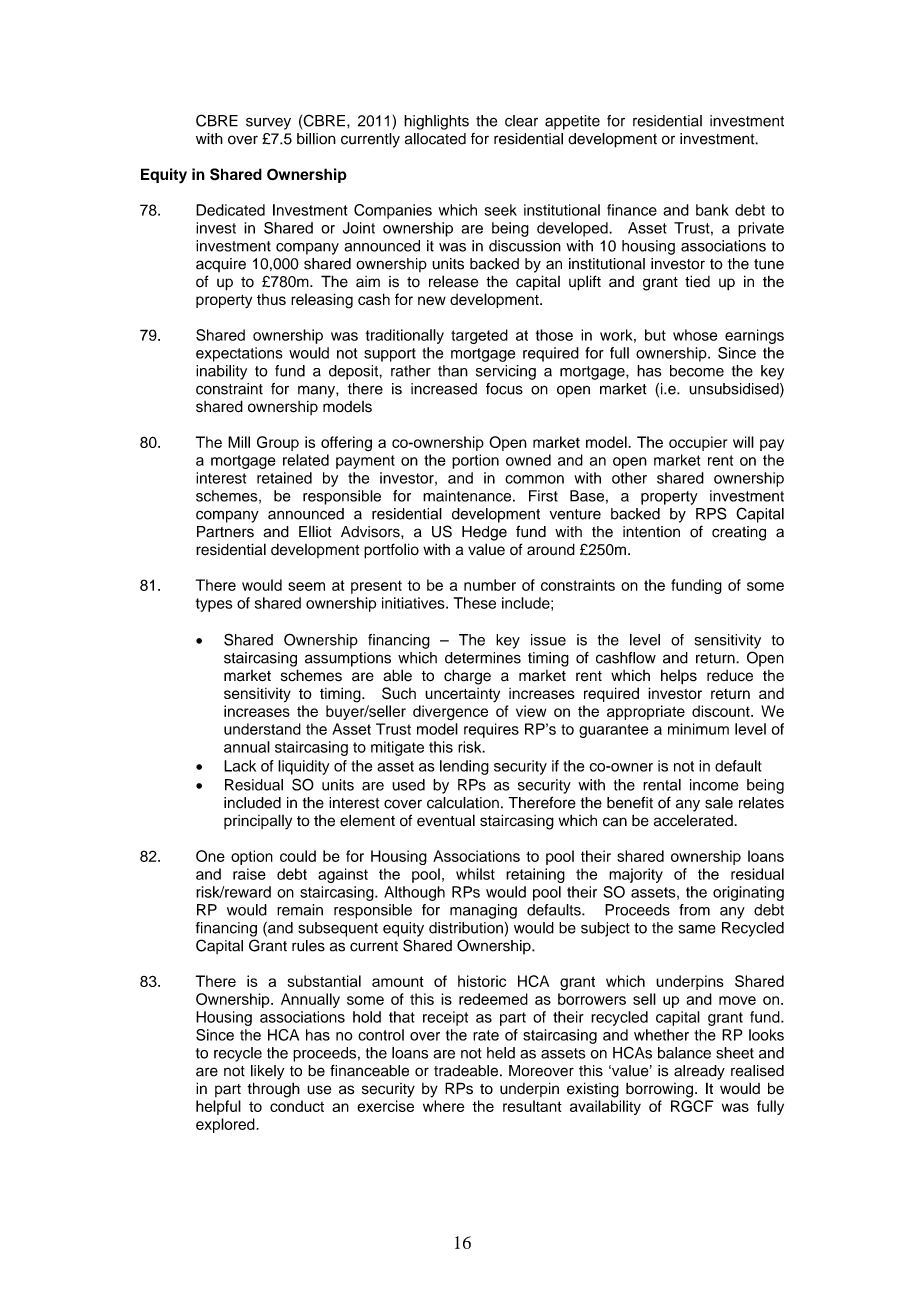 This image has width=924, height=1308. What do you see at coordinates (475, 603) in the image?
I see `These` at bounding box center [475, 603].
